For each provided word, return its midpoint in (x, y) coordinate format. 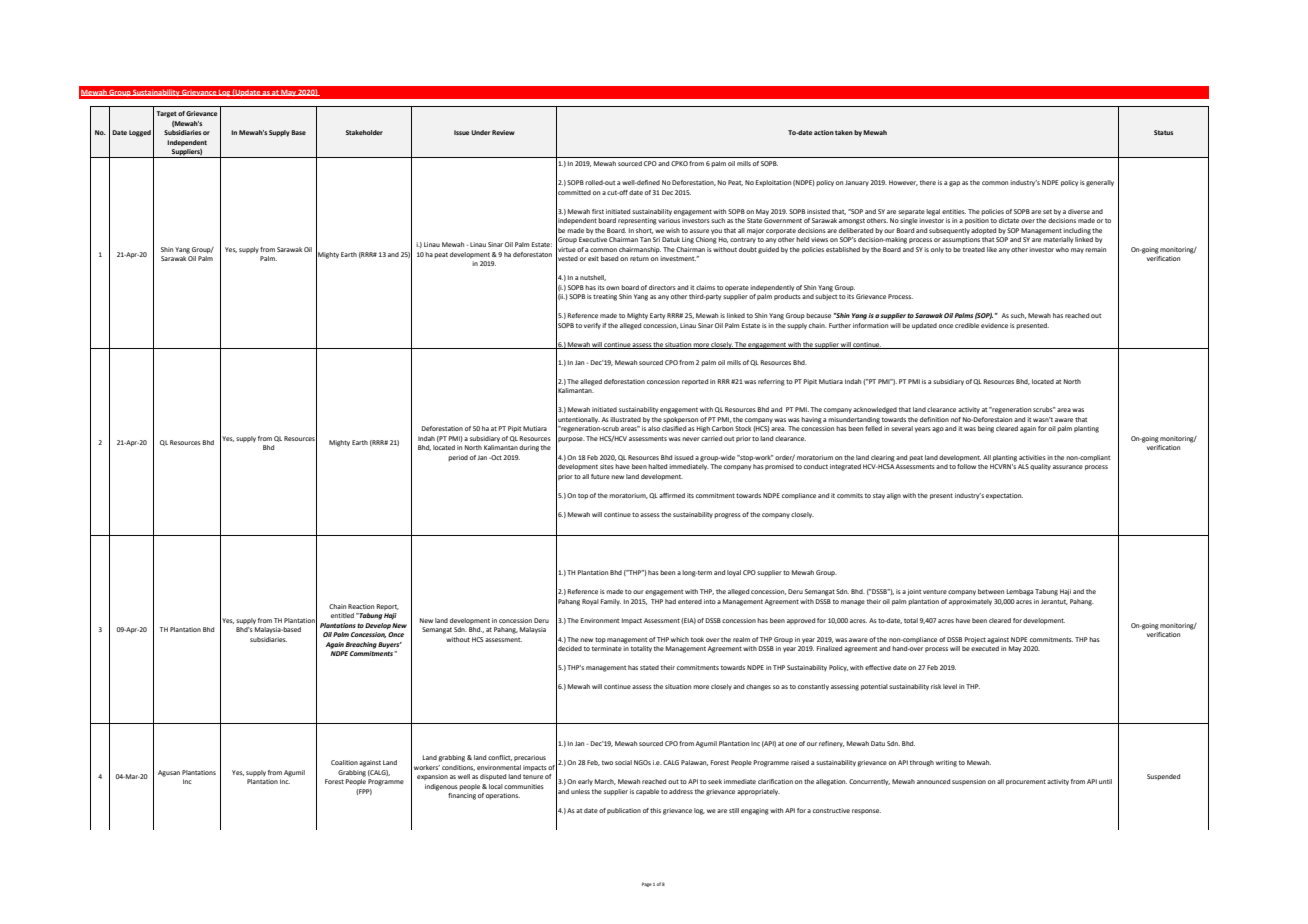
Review (503, 132)
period (458, 458)
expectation (1004, 496)
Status (1163, 132)
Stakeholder (364, 132)
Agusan (169, 773)
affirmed (672, 495)
